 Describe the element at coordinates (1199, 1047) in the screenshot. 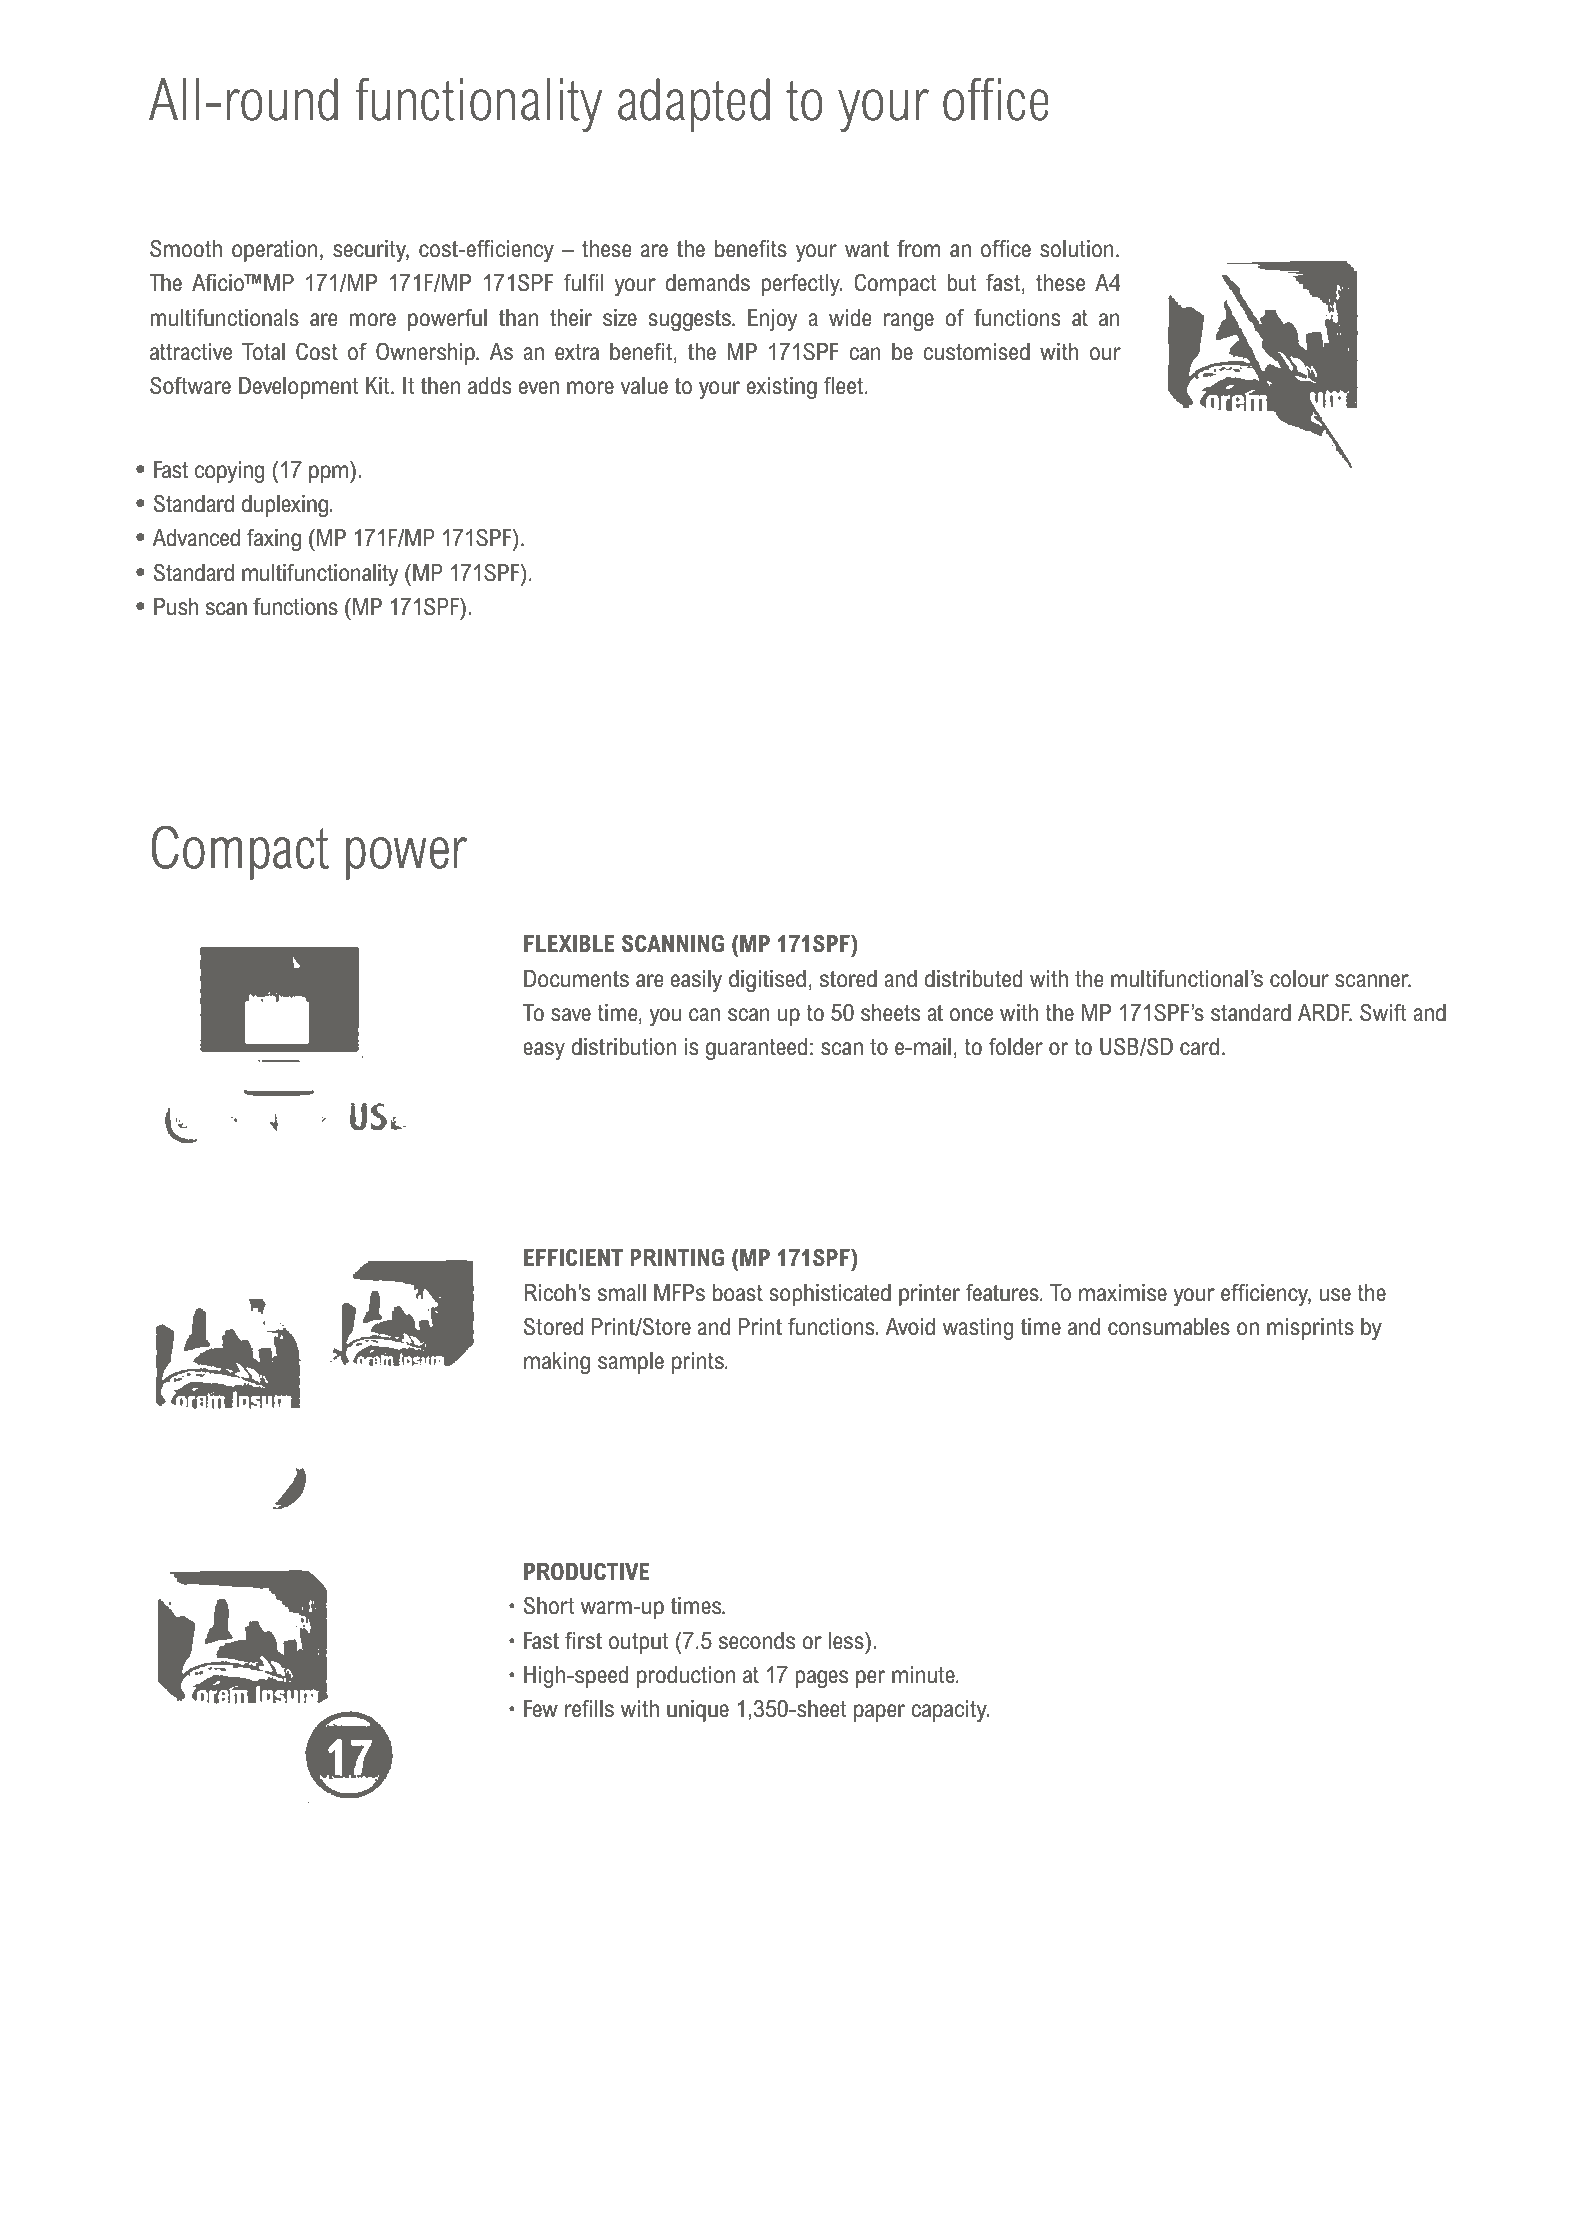

I see `card` at that location.
